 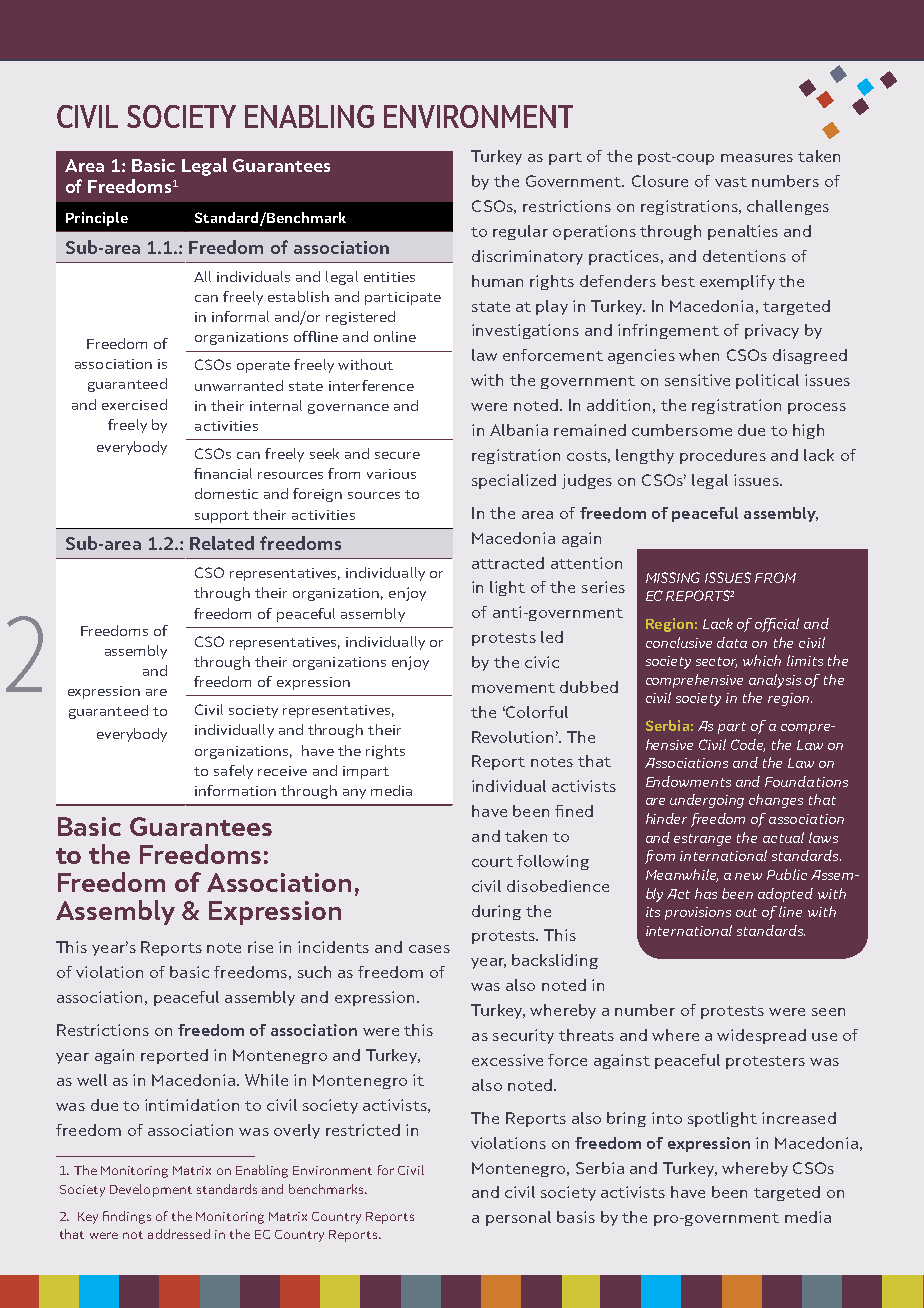 I want to click on personal, so click(x=518, y=1218).
